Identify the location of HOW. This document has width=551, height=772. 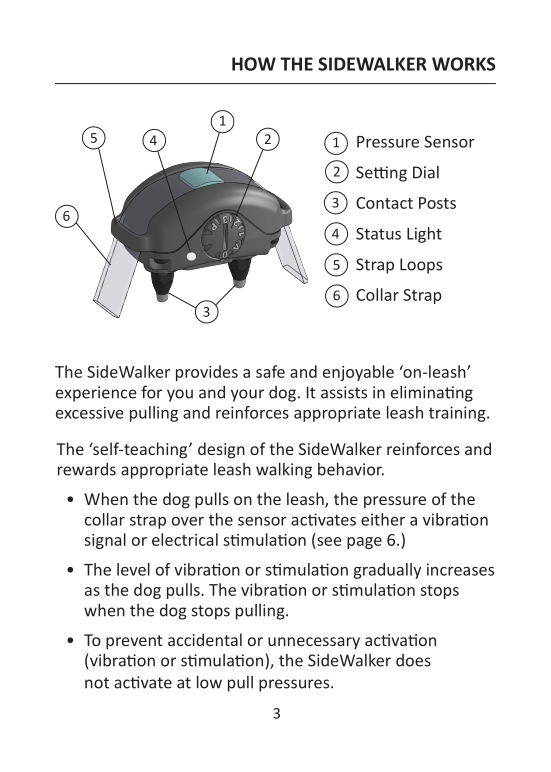
(254, 64).
